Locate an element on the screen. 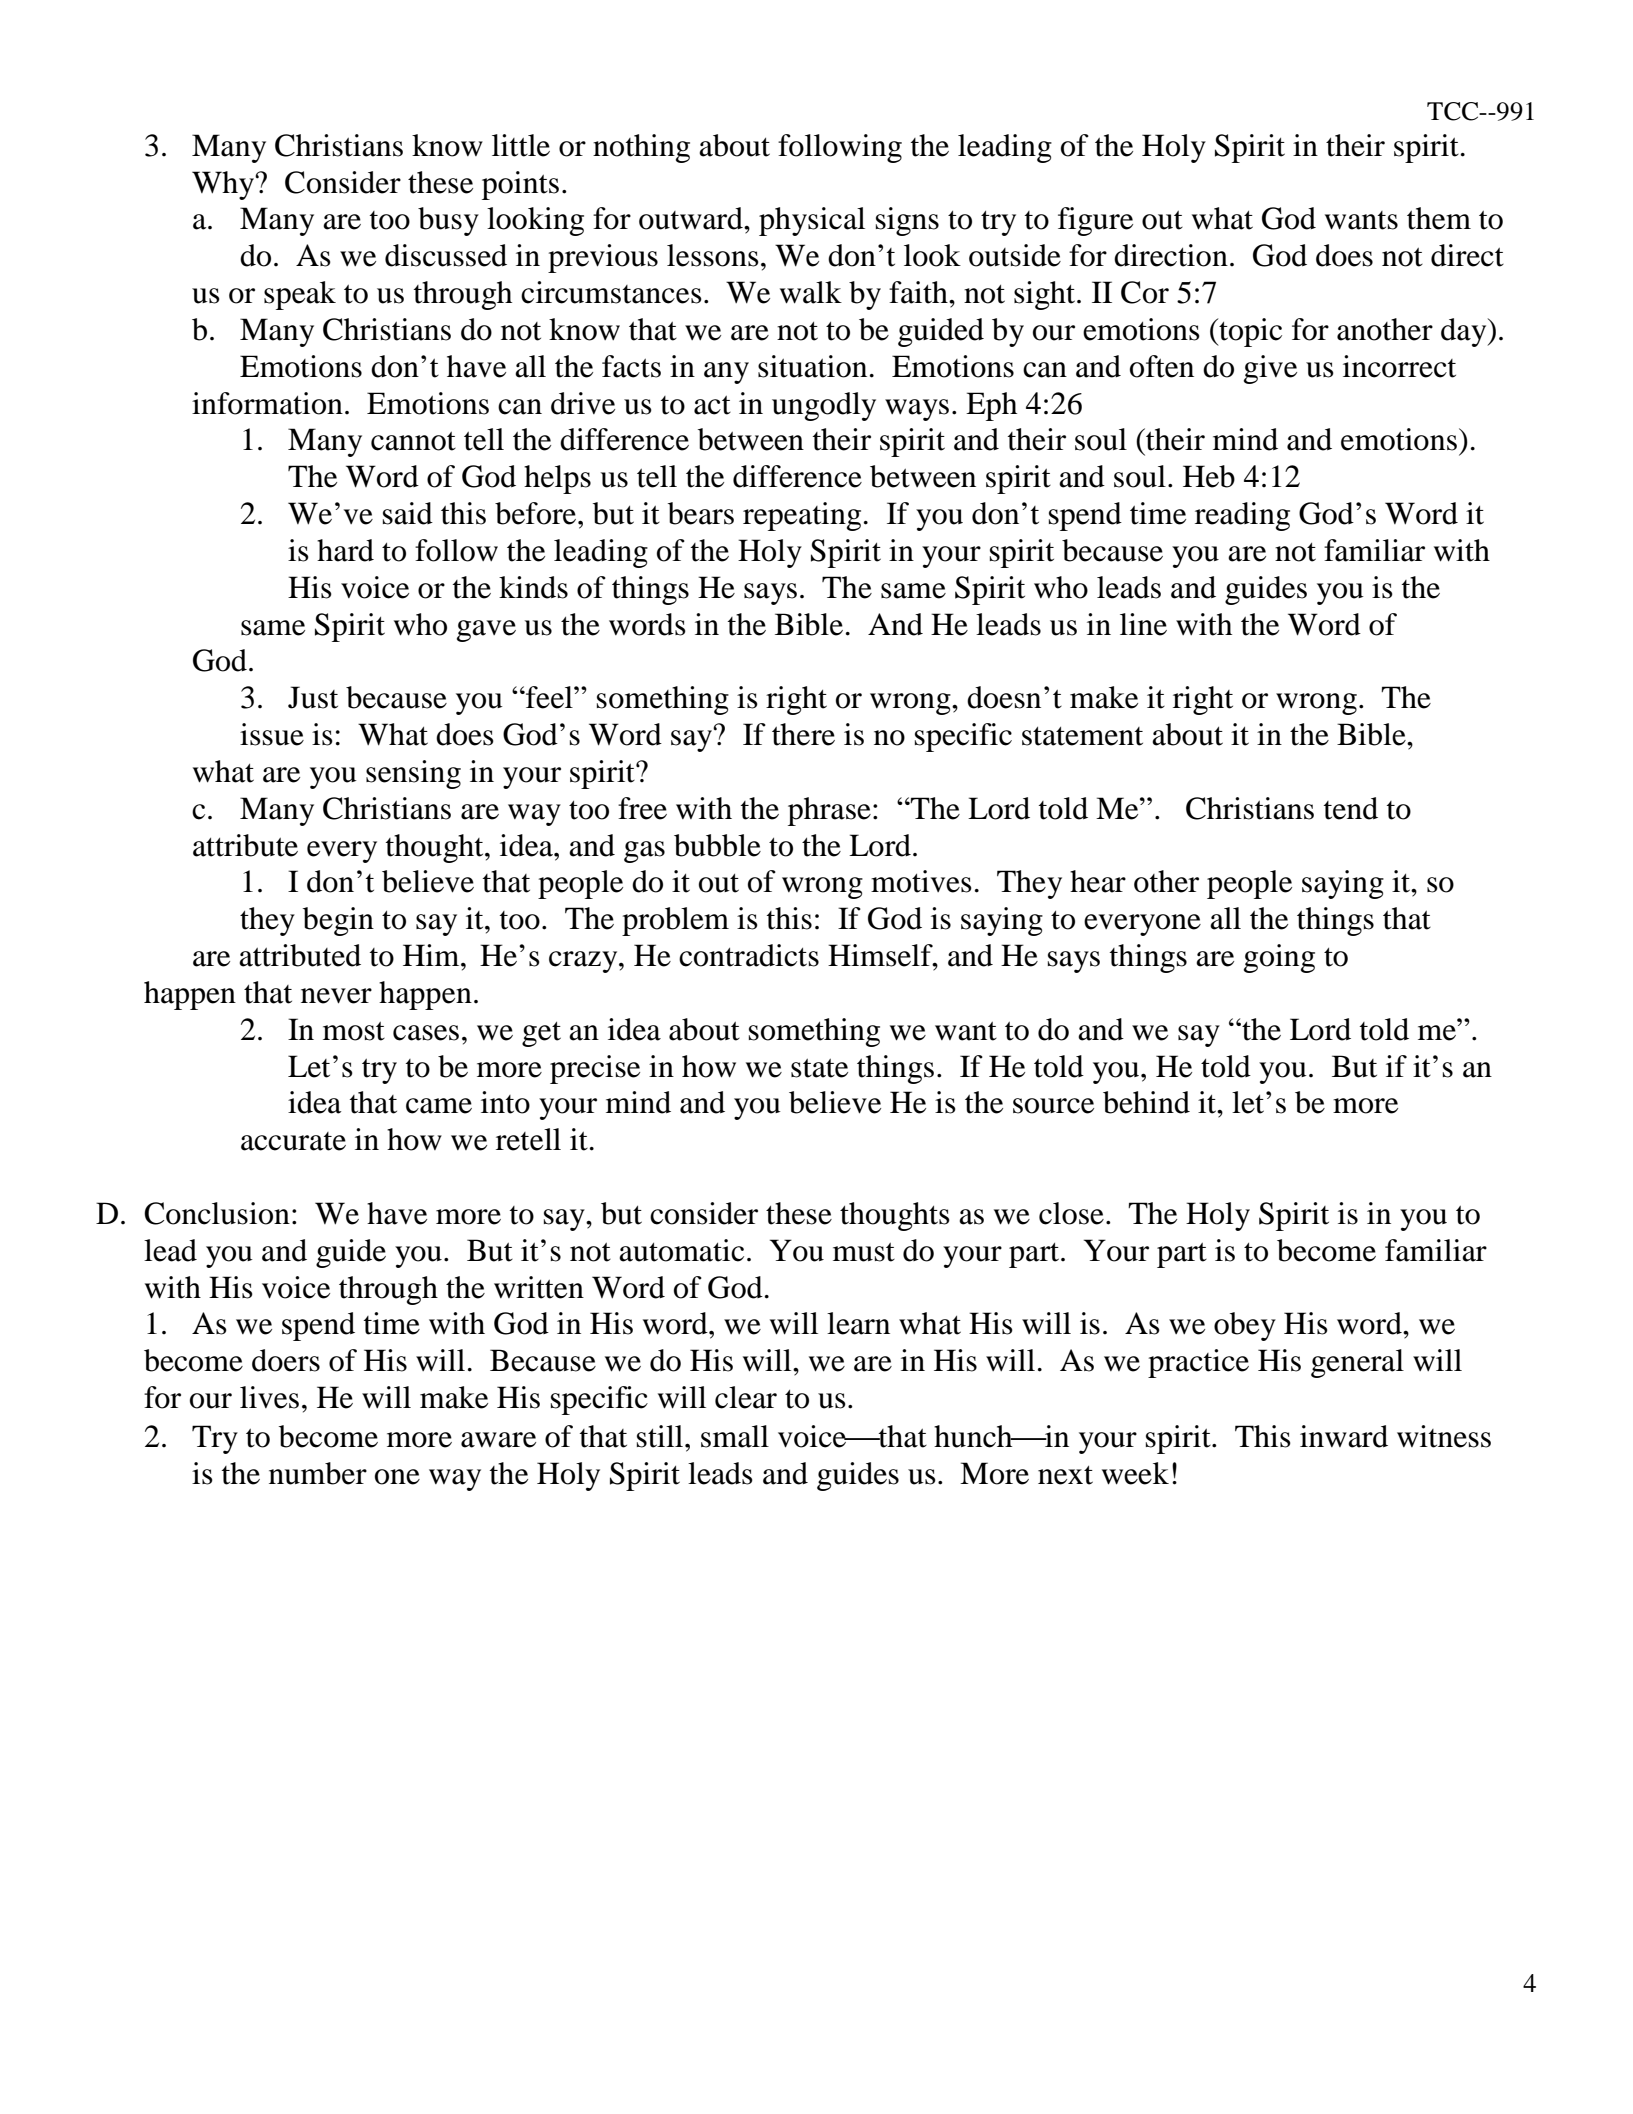  ungodly is located at coordinates (824, 406).
